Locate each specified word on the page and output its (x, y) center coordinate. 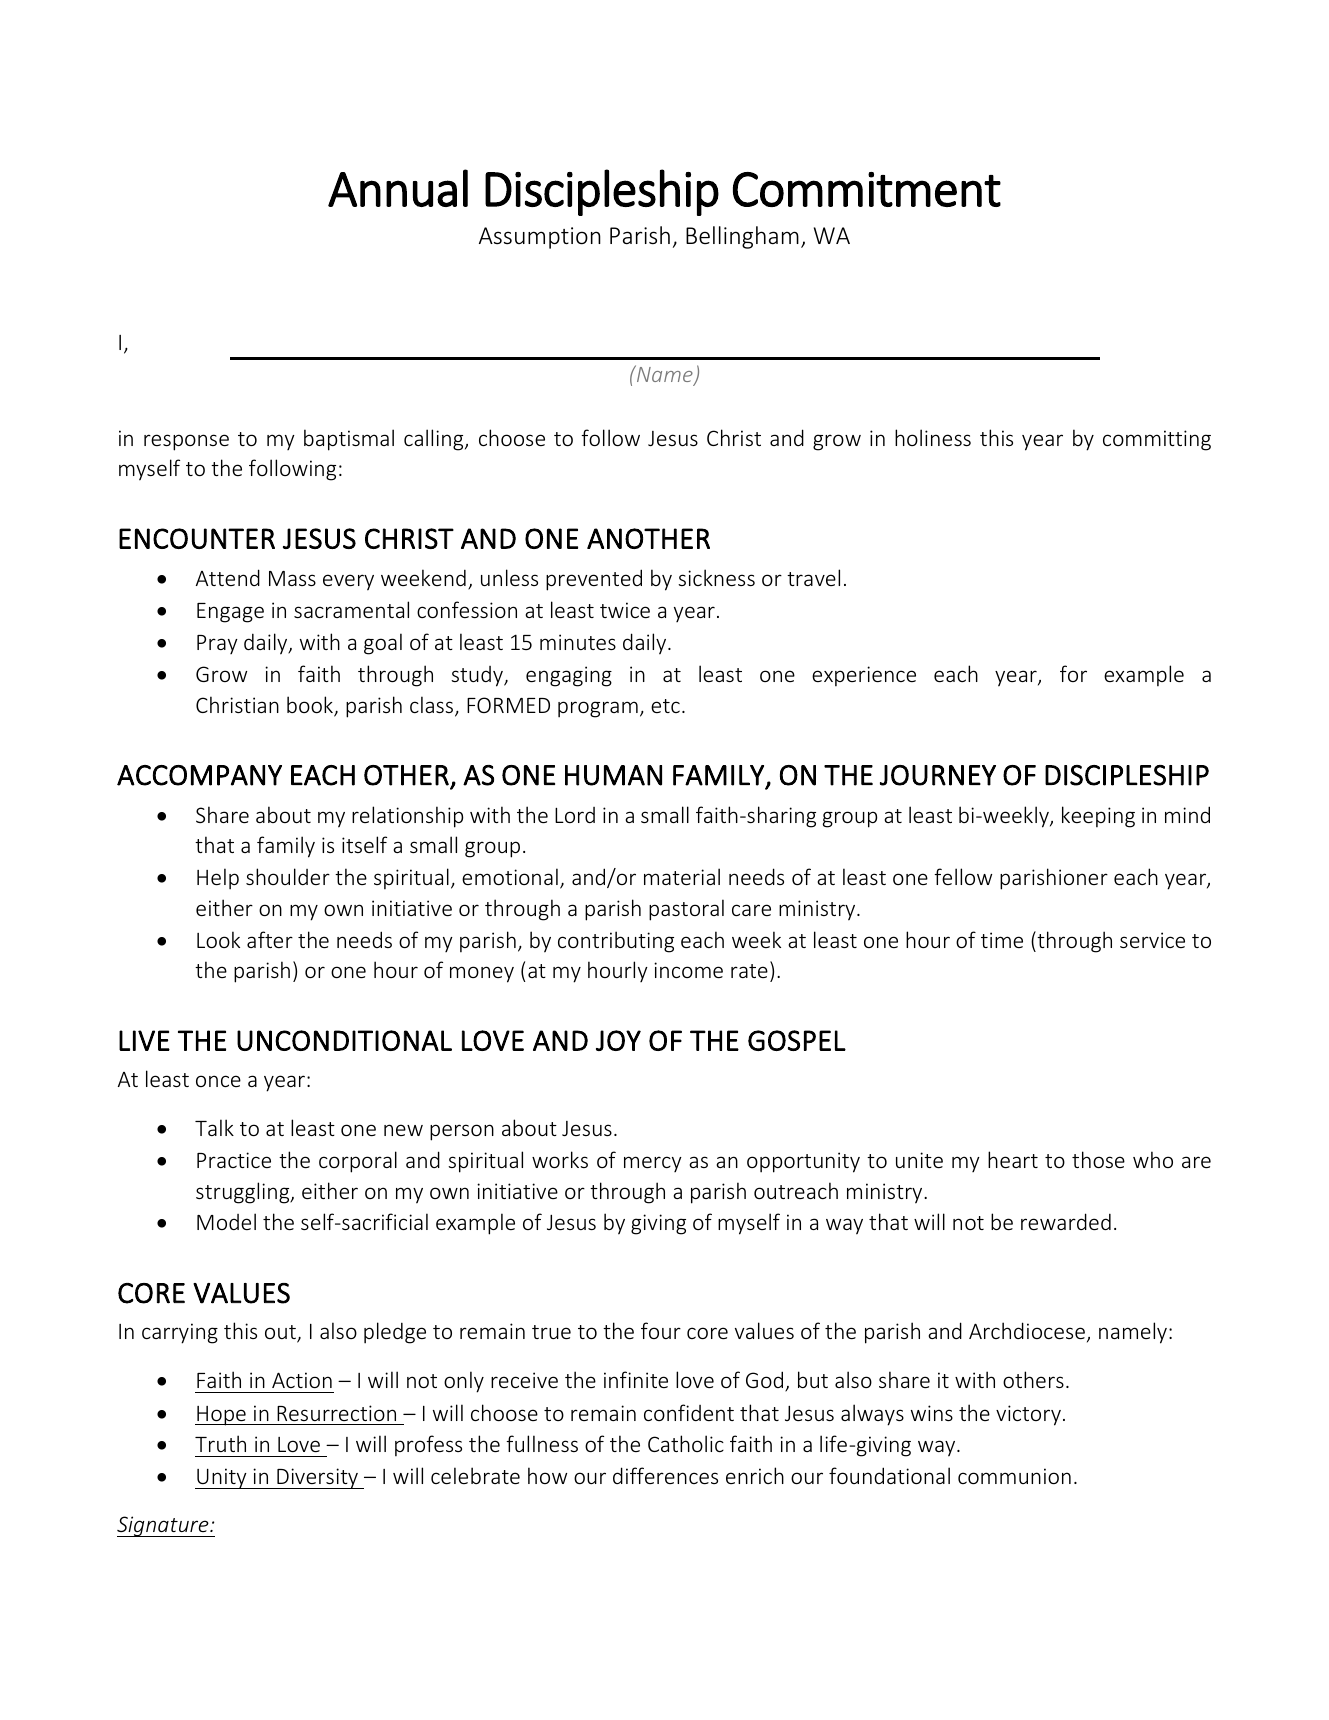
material (682, 876)
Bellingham (742, 237)
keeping (1098, 817)
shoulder (288, 876)
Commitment (867, 189)
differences (665, 1475)
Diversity (317, 1478)
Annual (398, 188)
